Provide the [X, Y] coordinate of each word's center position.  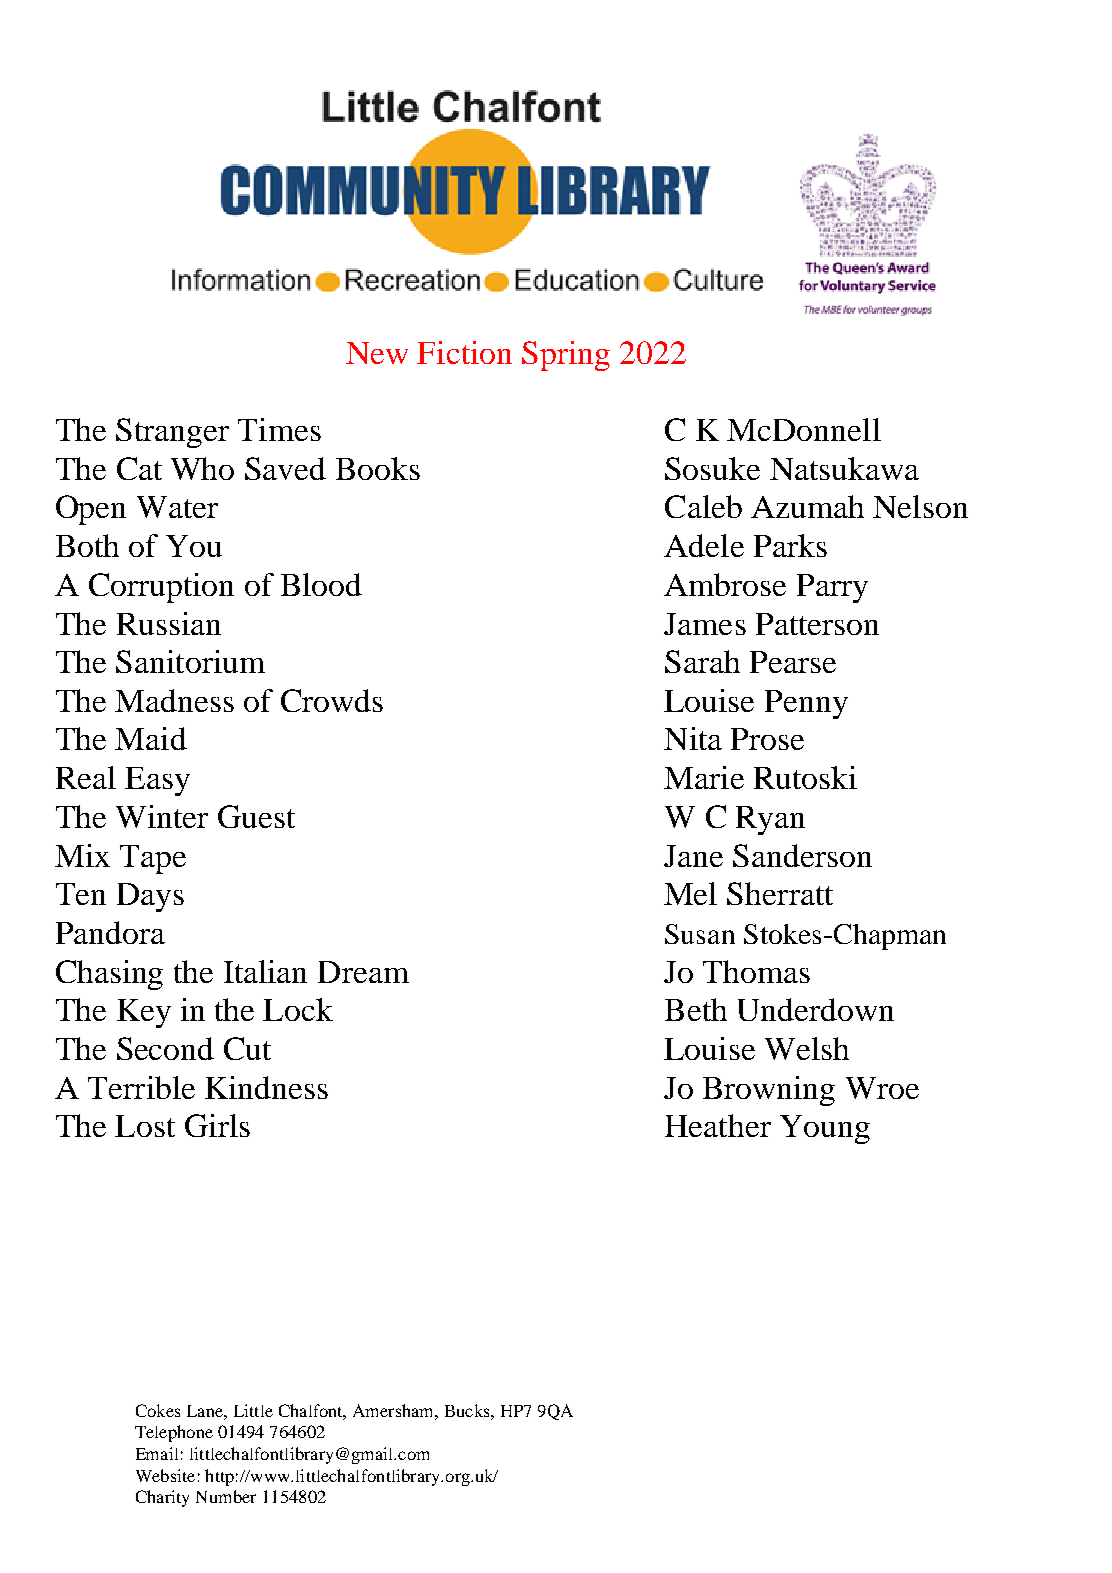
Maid [151, 738]
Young [825, 1129]
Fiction [464, 352]
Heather [718, 1125]
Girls [217, 1125]
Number [226, 1496]
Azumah [807, 506]
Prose [767, 739]
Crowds [332, 700]
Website [165, 1475]
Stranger [172, 433]
